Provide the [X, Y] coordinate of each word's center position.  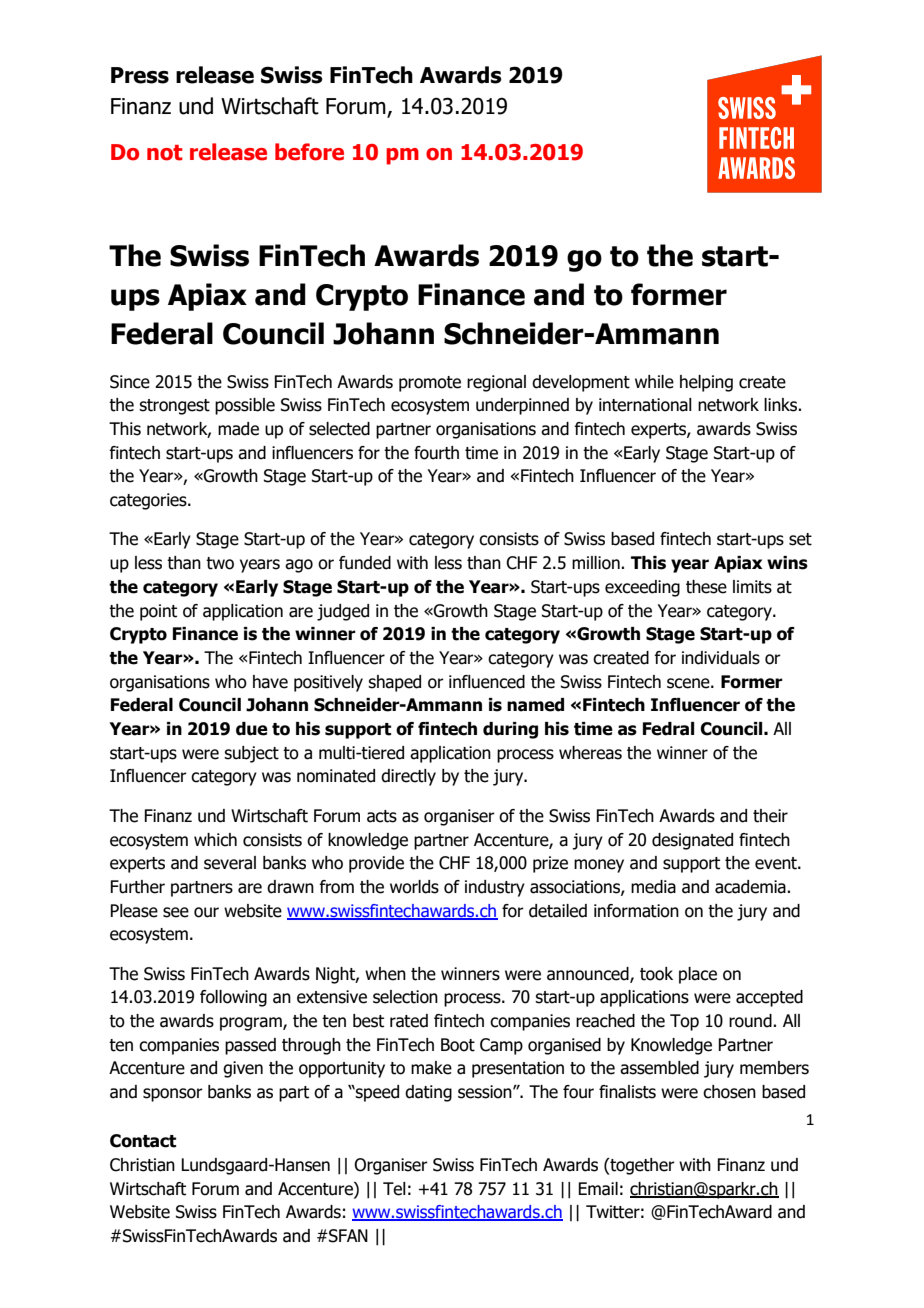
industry [495, 888]
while [654, 382]
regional [496, 383]
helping [706, 383]
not [165, 153]
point [158, 612]
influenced [487, 682]
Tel [394, 1189]
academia [751, 887]
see [176, 912]
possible [245, 406]
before [309, 152]
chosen [729, 1092]
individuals [721, 658]
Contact [143, 1141]
